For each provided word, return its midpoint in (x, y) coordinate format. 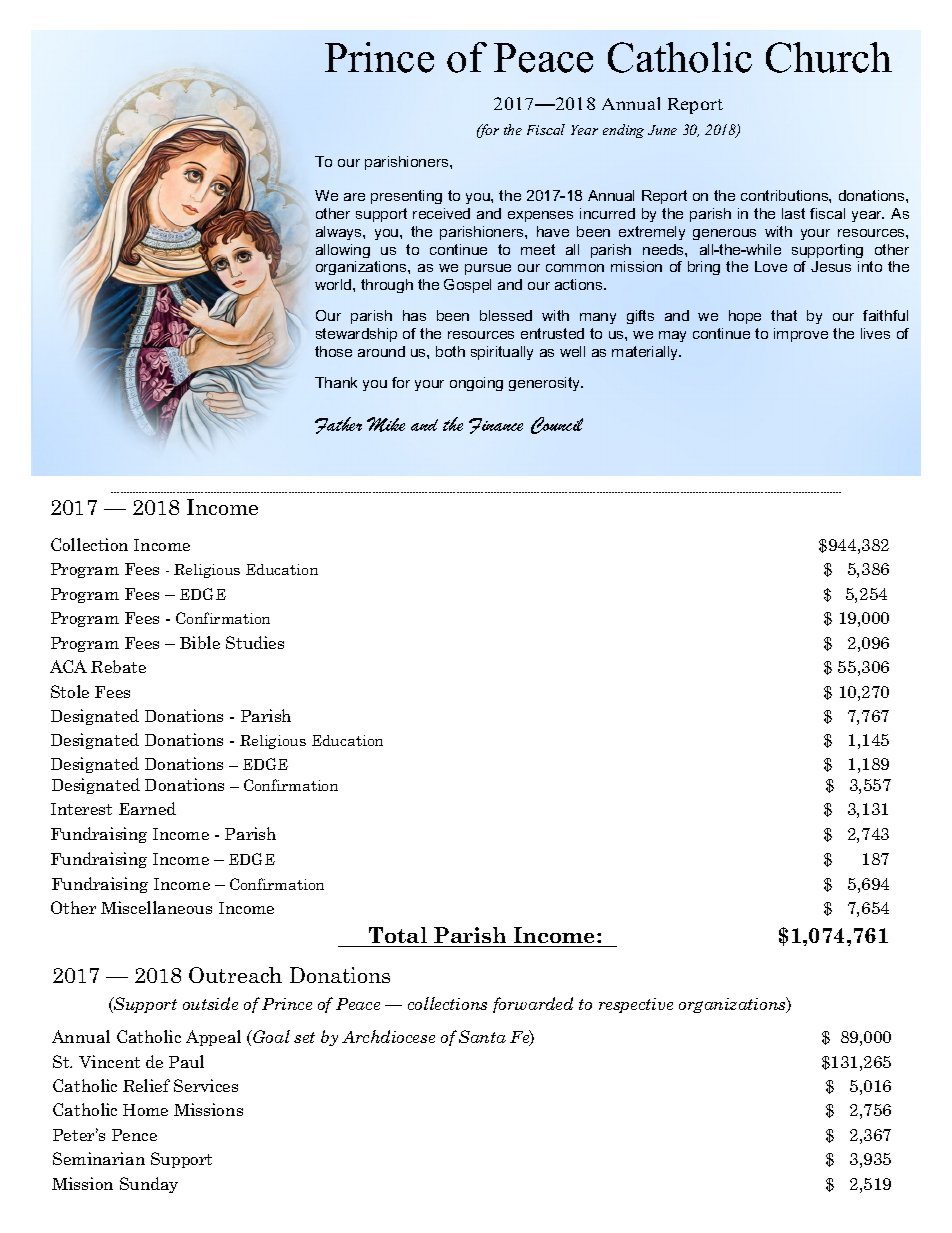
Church (829, 57)
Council (557, 425)
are (354, 197)
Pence (134, 1135)
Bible (200, 642)
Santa (482, 1036)
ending (623, 131)
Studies (255, 642)
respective (636, 1005)
